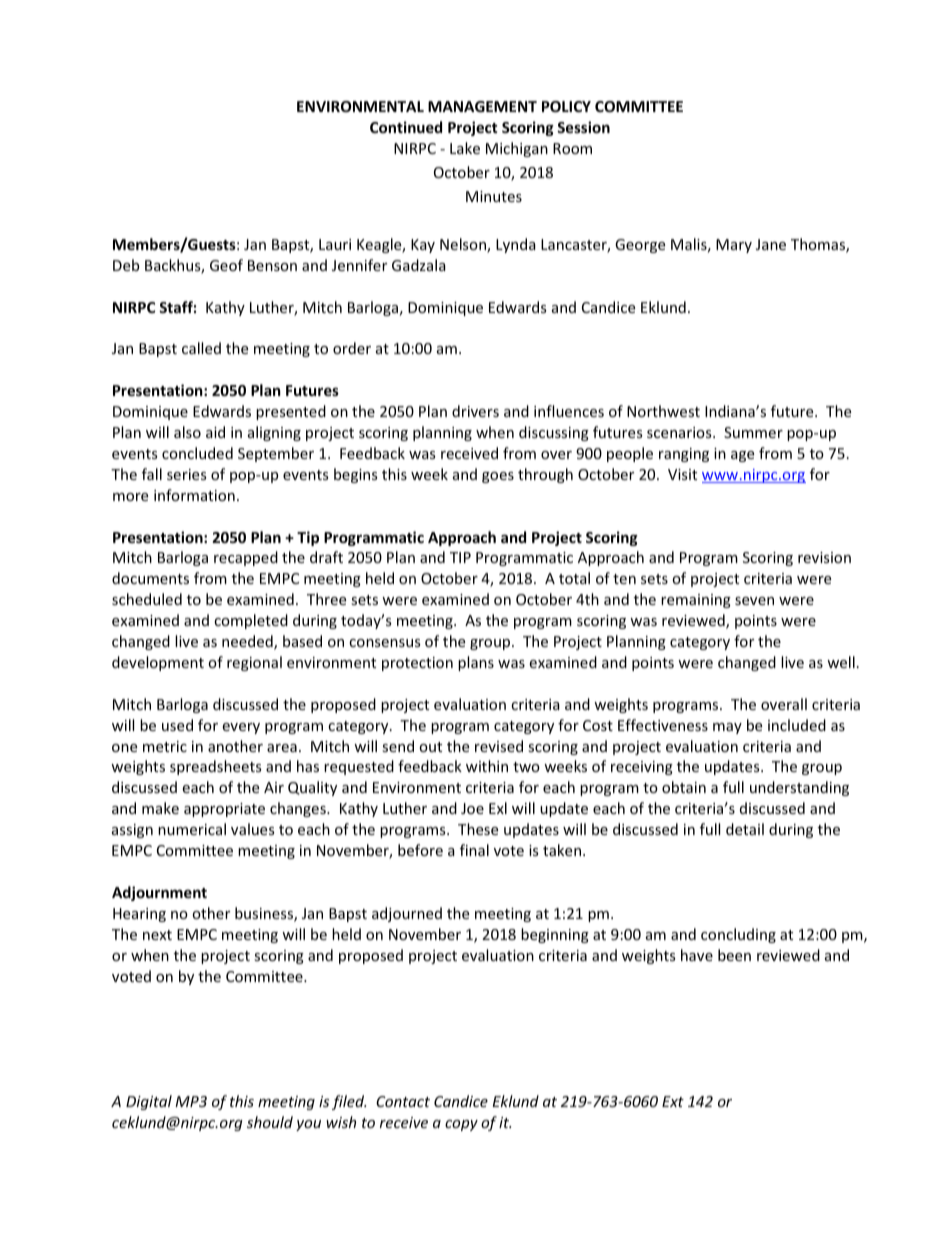 The width and height of the page is (952, 1233). Describe the element at coordinates (251, 621) in the page. I see `completed` at that location.
